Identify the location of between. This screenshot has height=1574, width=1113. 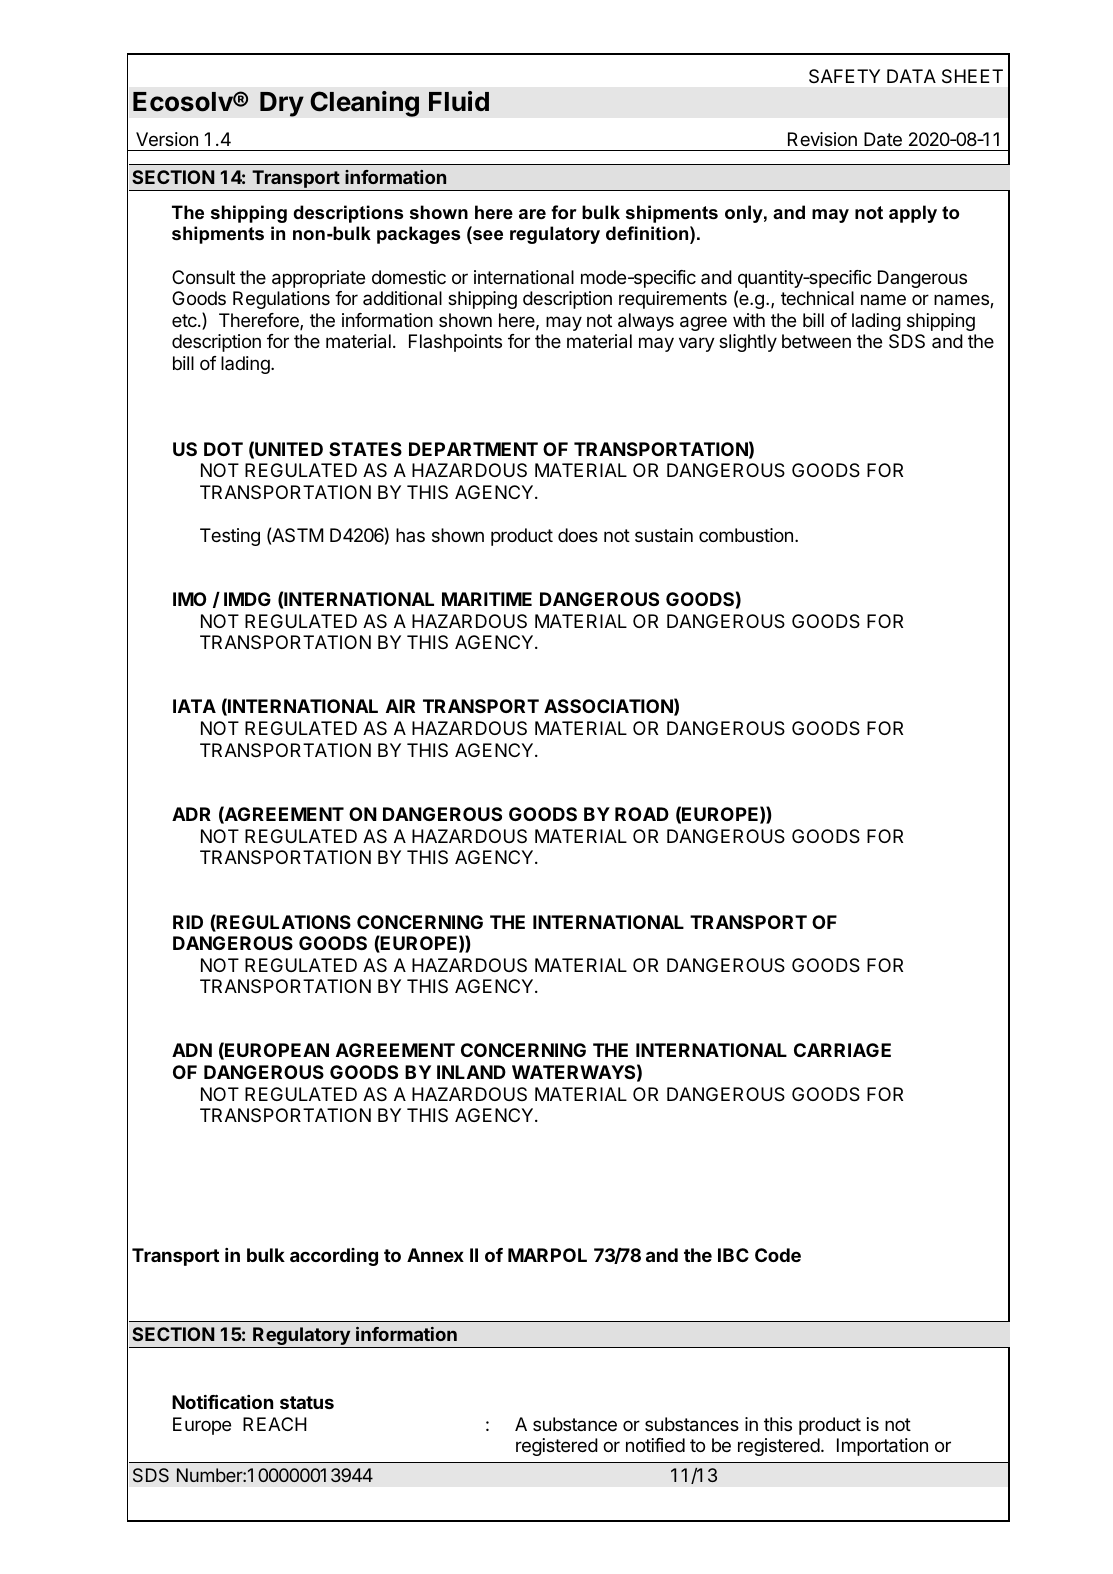
(816, 341).
